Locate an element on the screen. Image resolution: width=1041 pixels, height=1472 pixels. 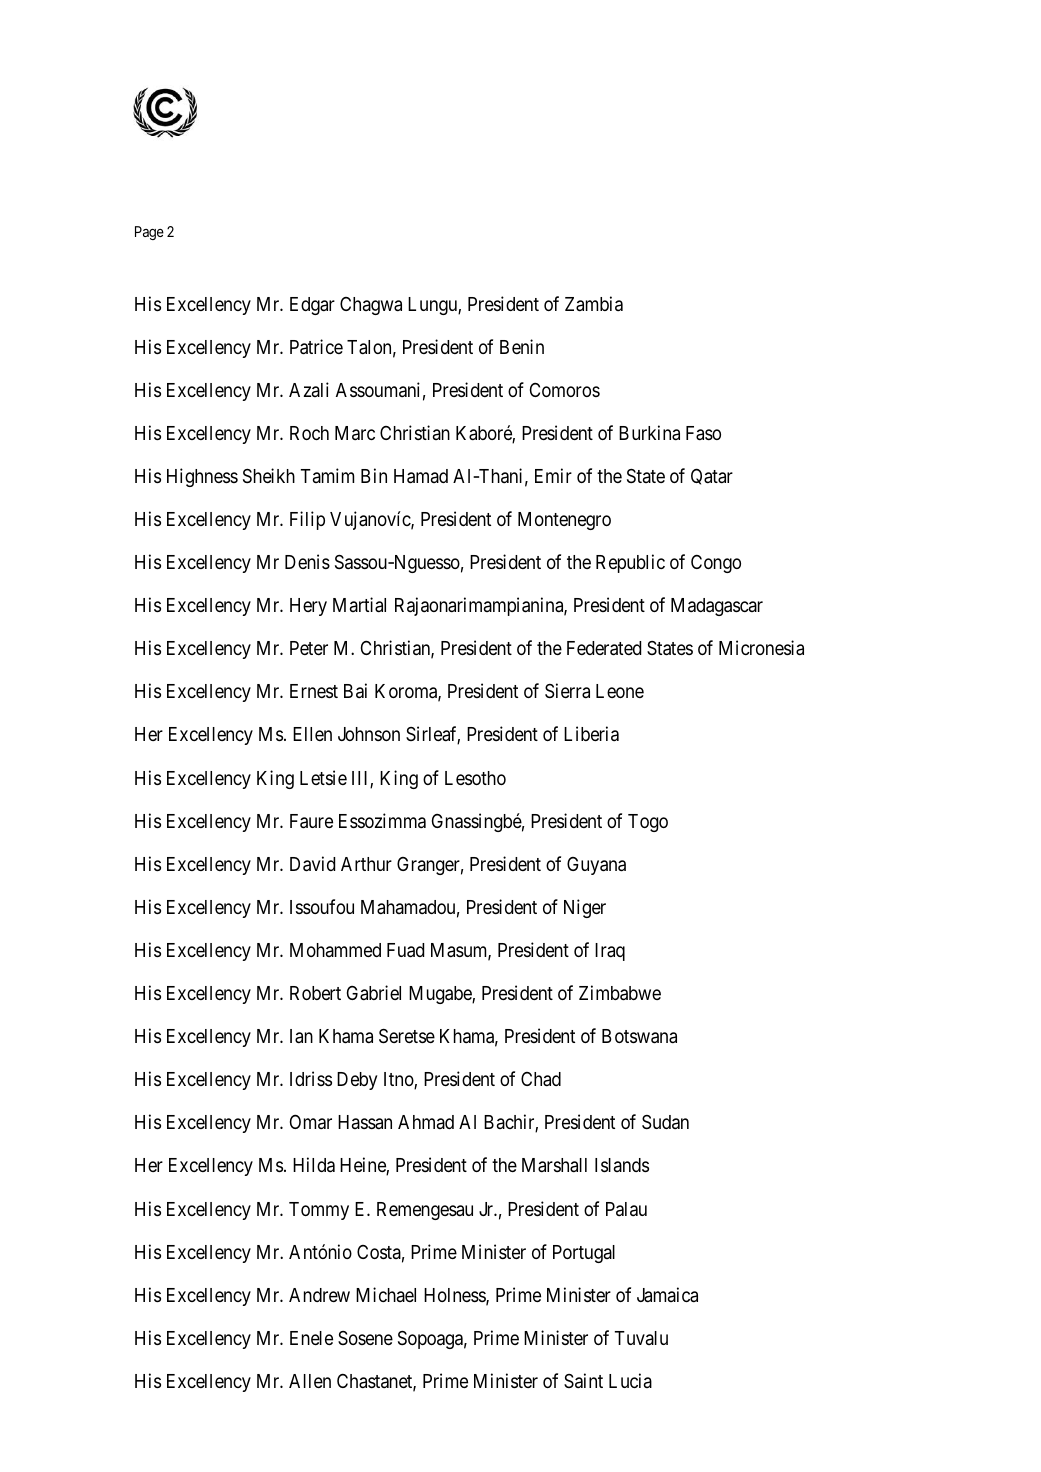
Robert is located at coordinates (315, 993).
